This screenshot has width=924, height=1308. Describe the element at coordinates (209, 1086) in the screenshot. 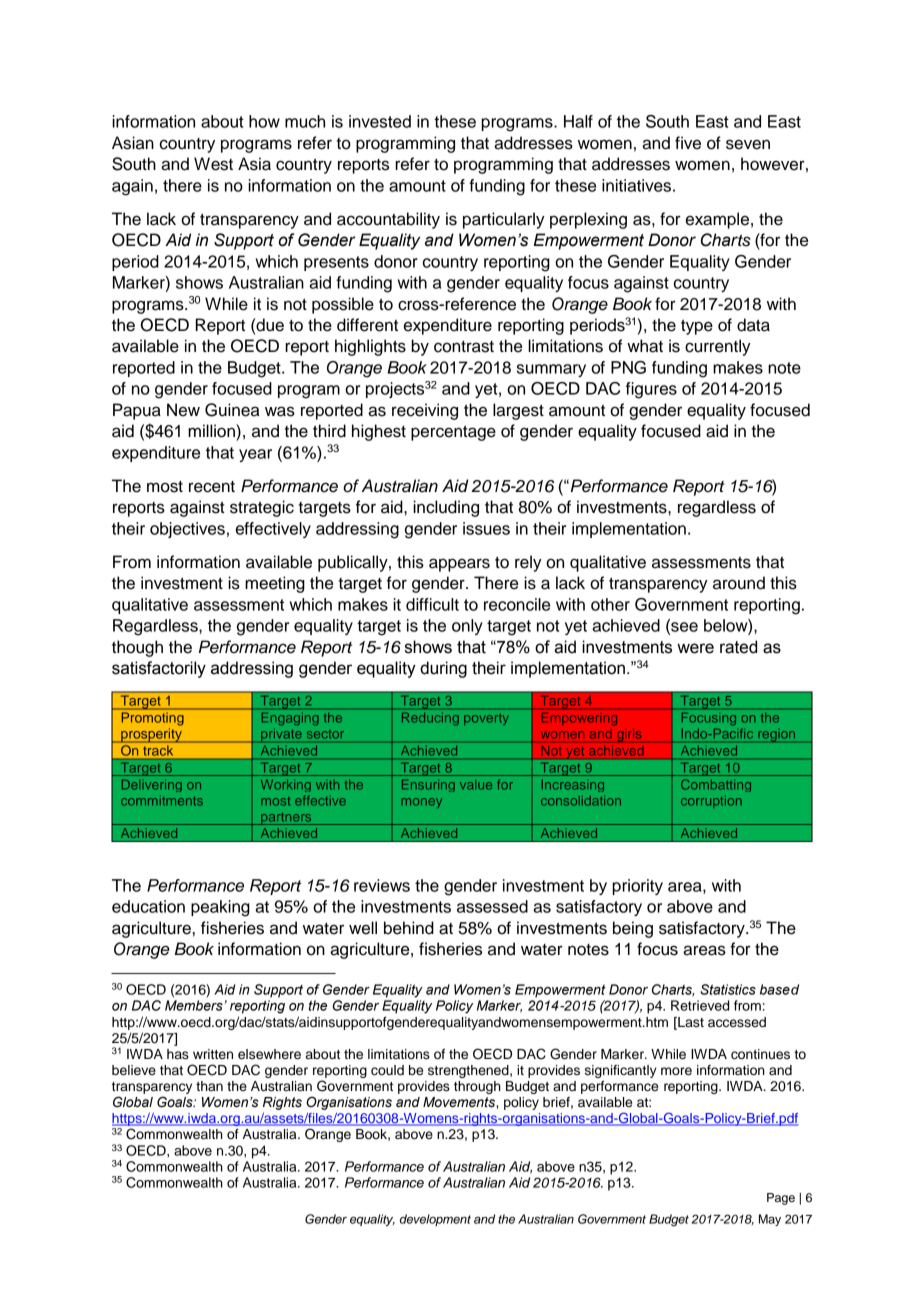

I see `than` at that location.
